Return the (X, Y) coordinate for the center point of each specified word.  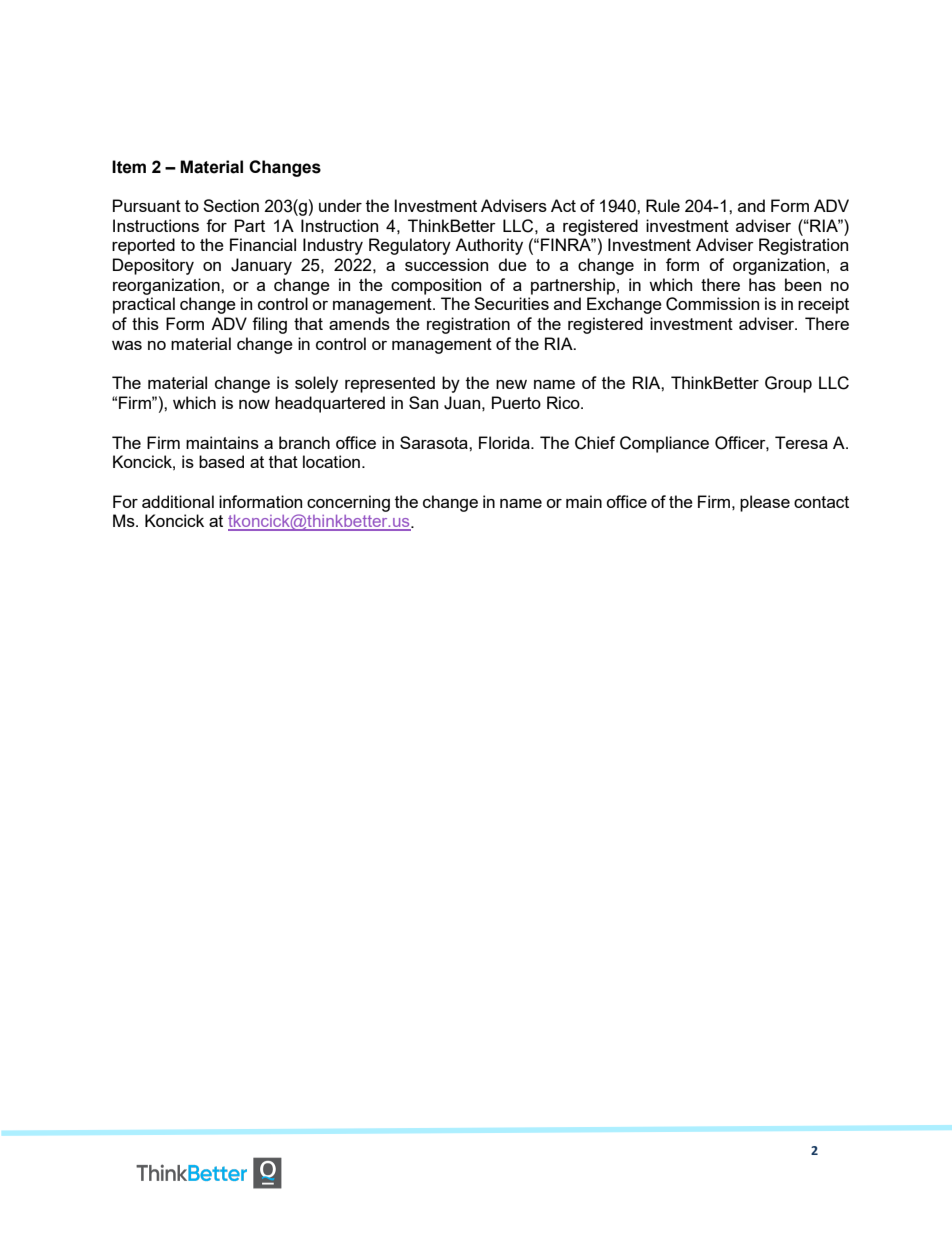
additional (178, 501)
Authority (489, 246)
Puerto (516, 402)
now (254, 404)
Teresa (801, 442)
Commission (712, 304)
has (762, 284)
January (261, 266)
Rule (663, 205)
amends (359, 323)
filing (269, 325)
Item (129, 167)
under (340, 205)
